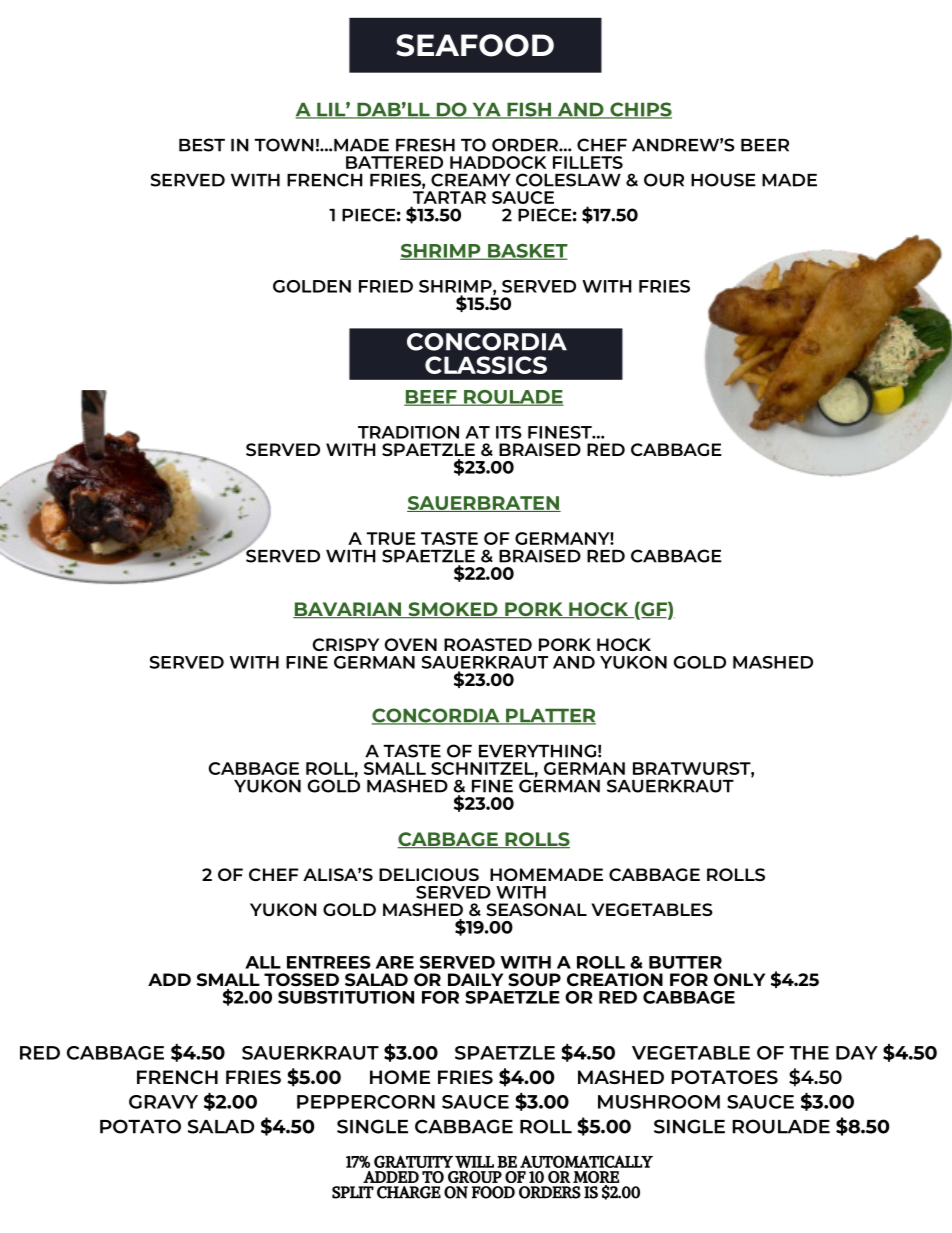 The height and width of the image is (1233, 952). I want to click on CRISPY, so click(346, 644).
